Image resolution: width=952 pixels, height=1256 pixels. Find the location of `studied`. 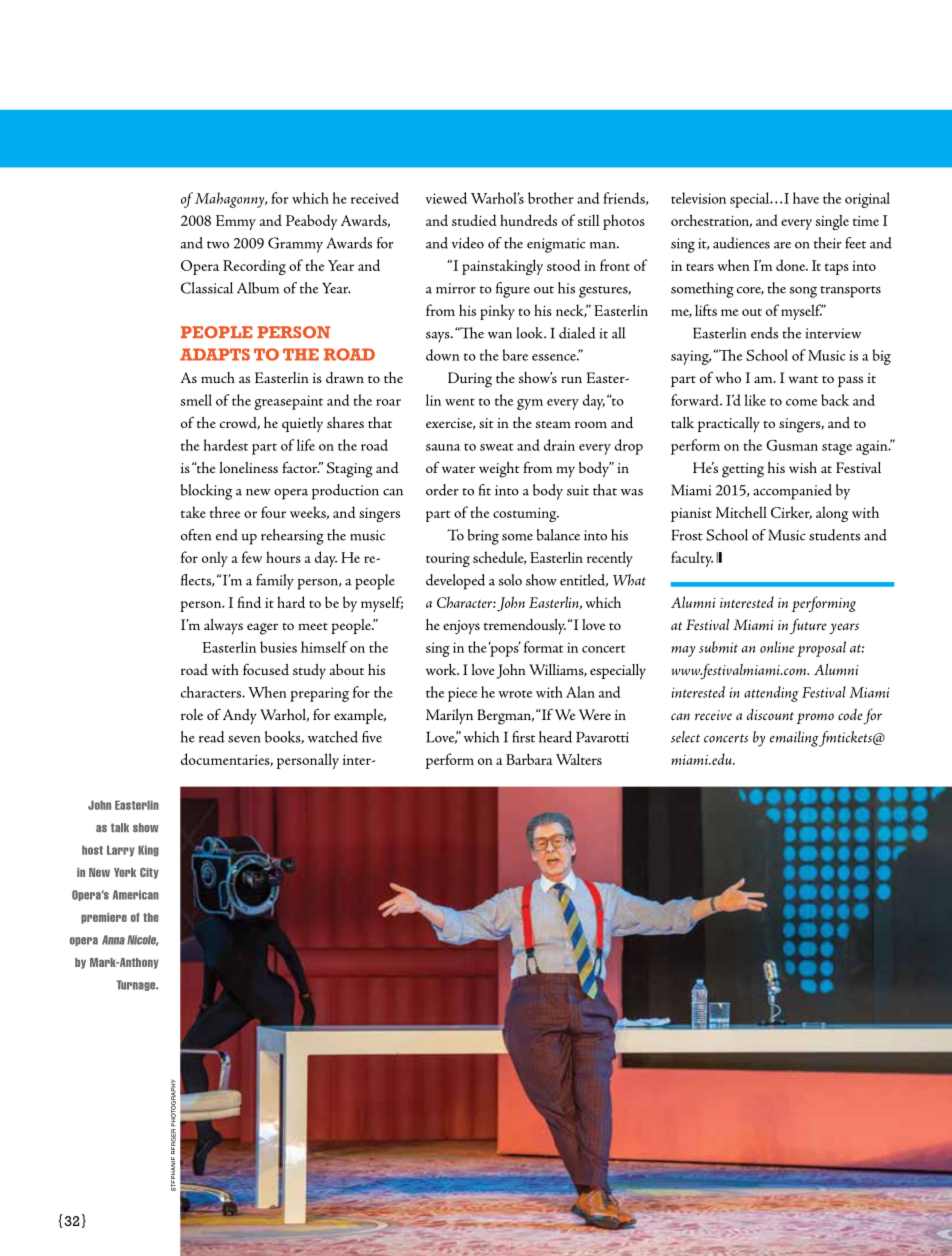

studied is located at coordinates (474, 220).
